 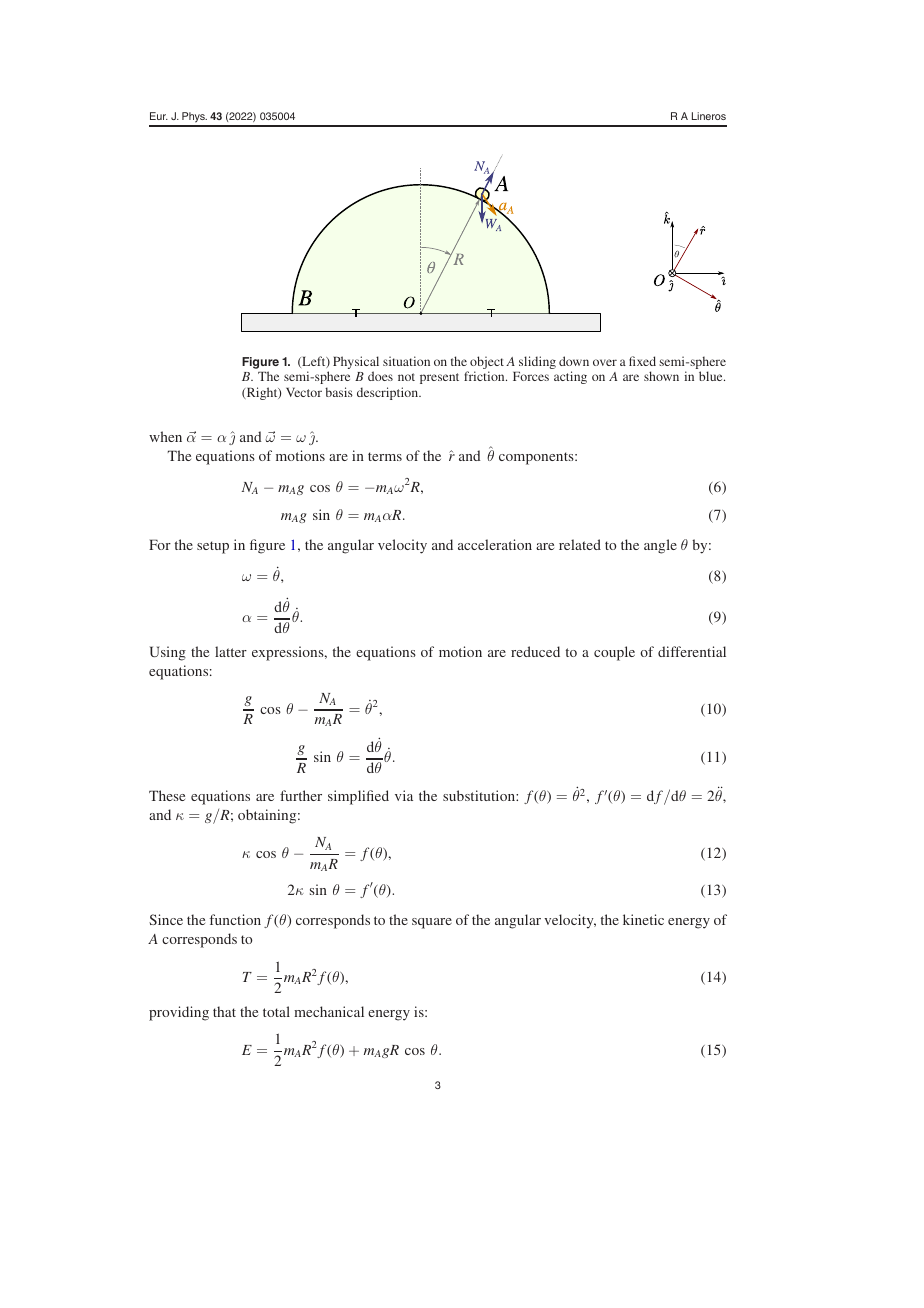 I want to click on Eur, so click(x=159, y=116).
